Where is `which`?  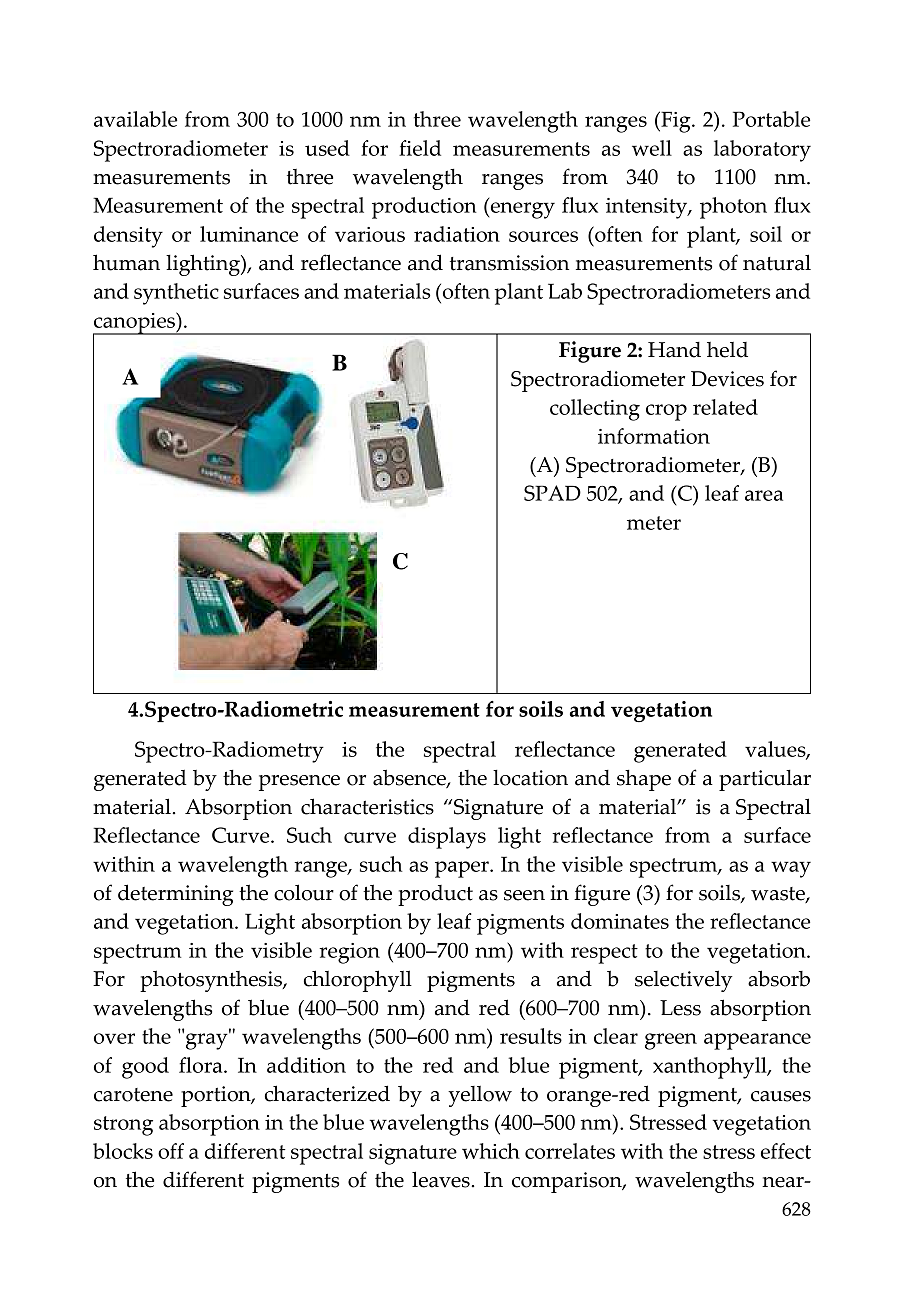 which is located at coordinates (491, 1151).
